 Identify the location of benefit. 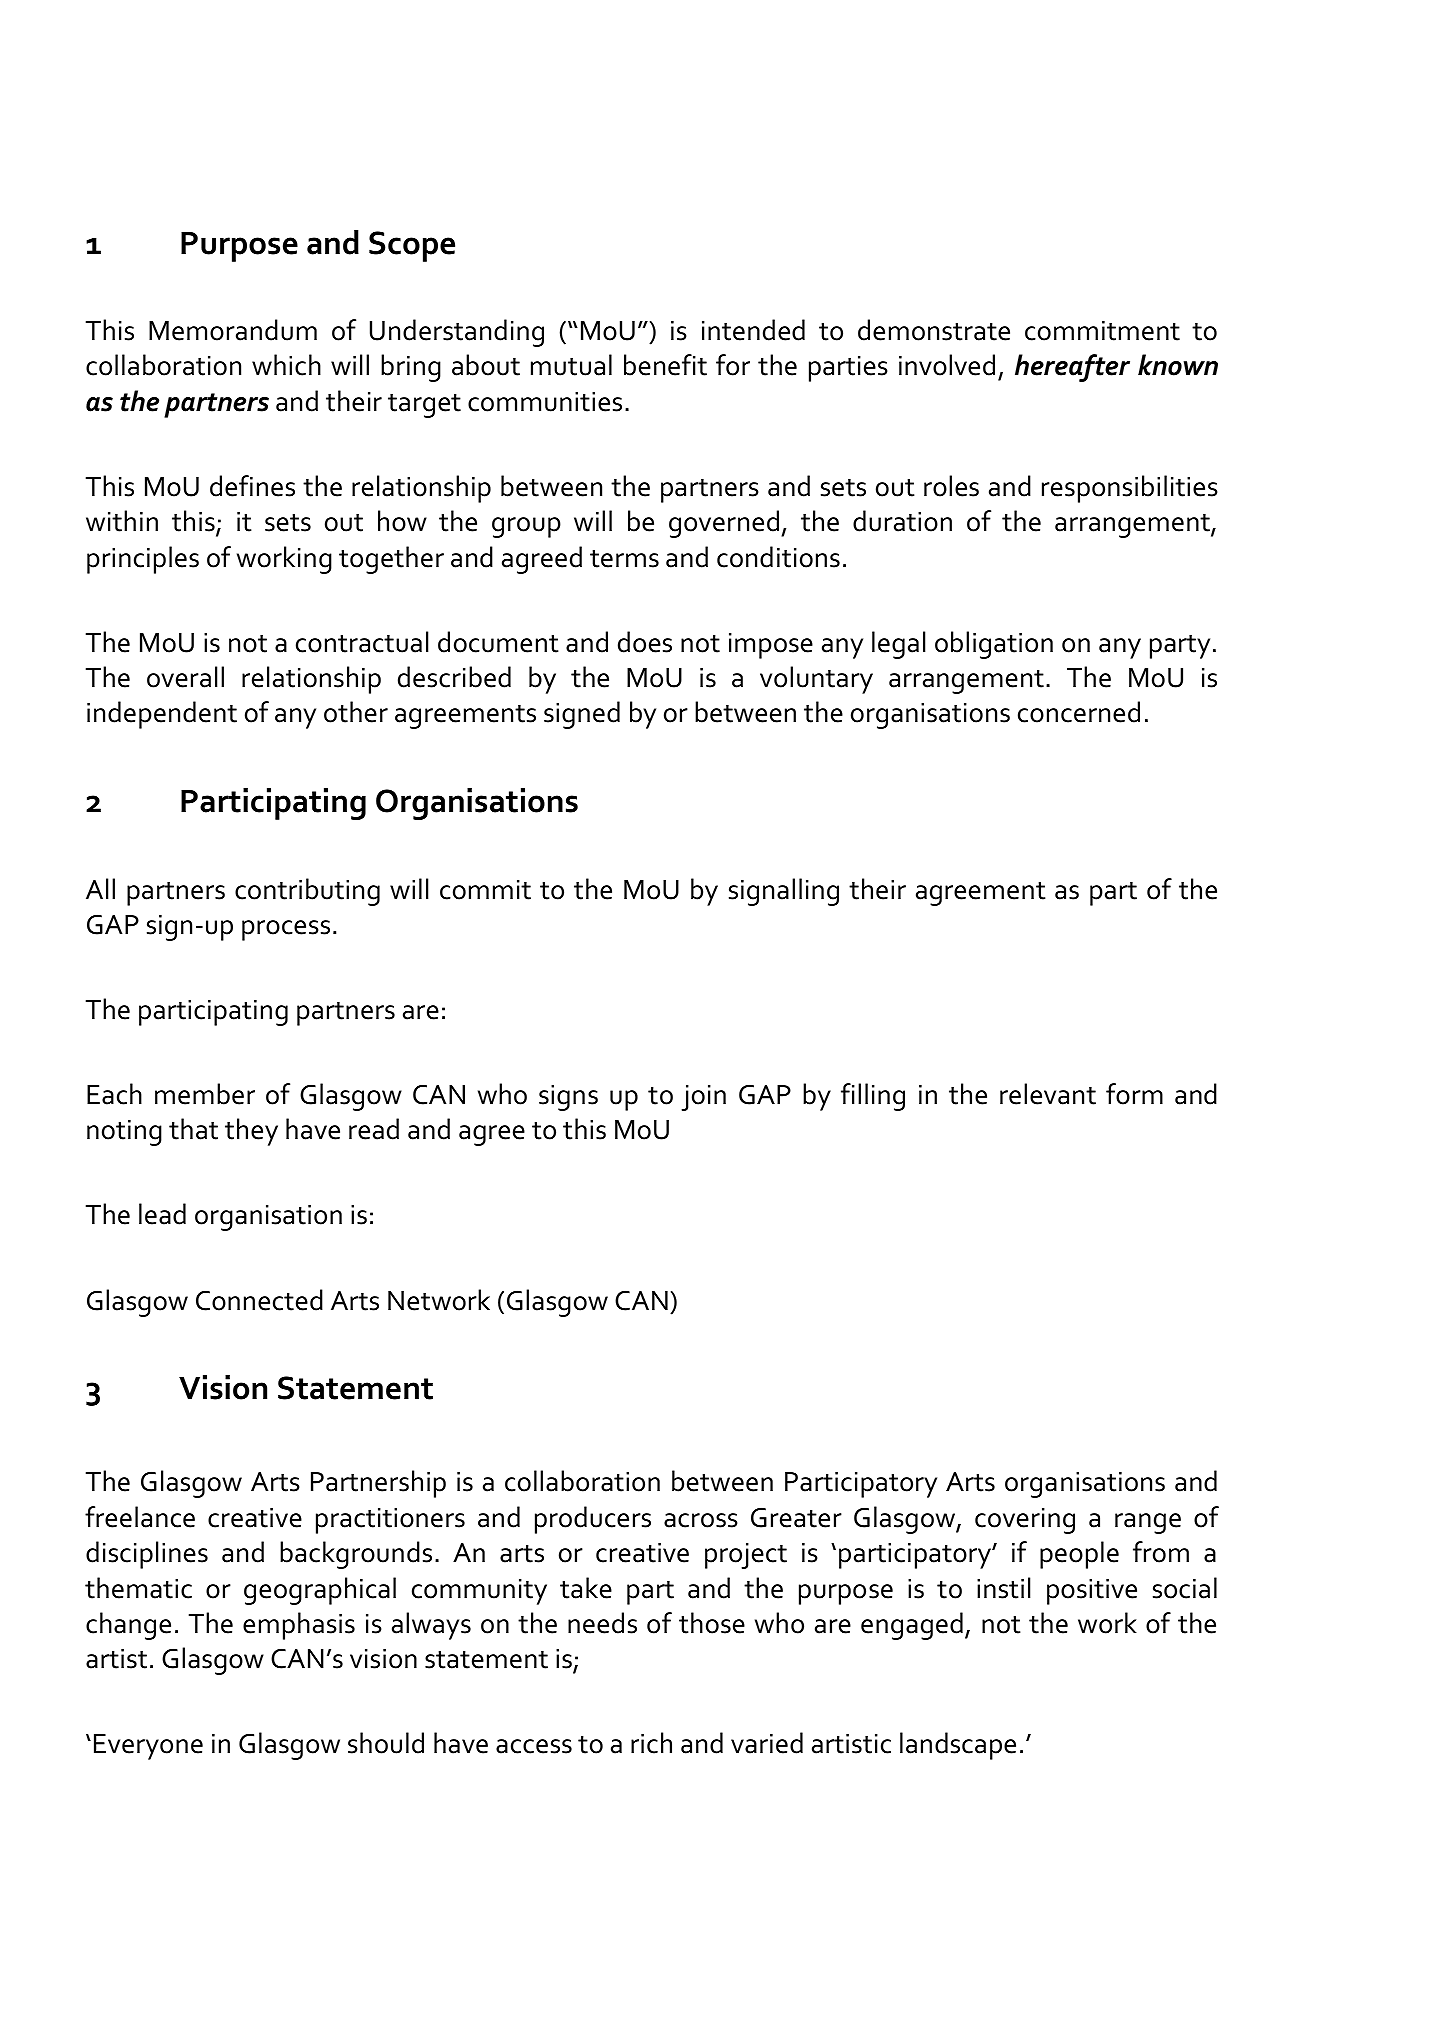
(665, 365).
